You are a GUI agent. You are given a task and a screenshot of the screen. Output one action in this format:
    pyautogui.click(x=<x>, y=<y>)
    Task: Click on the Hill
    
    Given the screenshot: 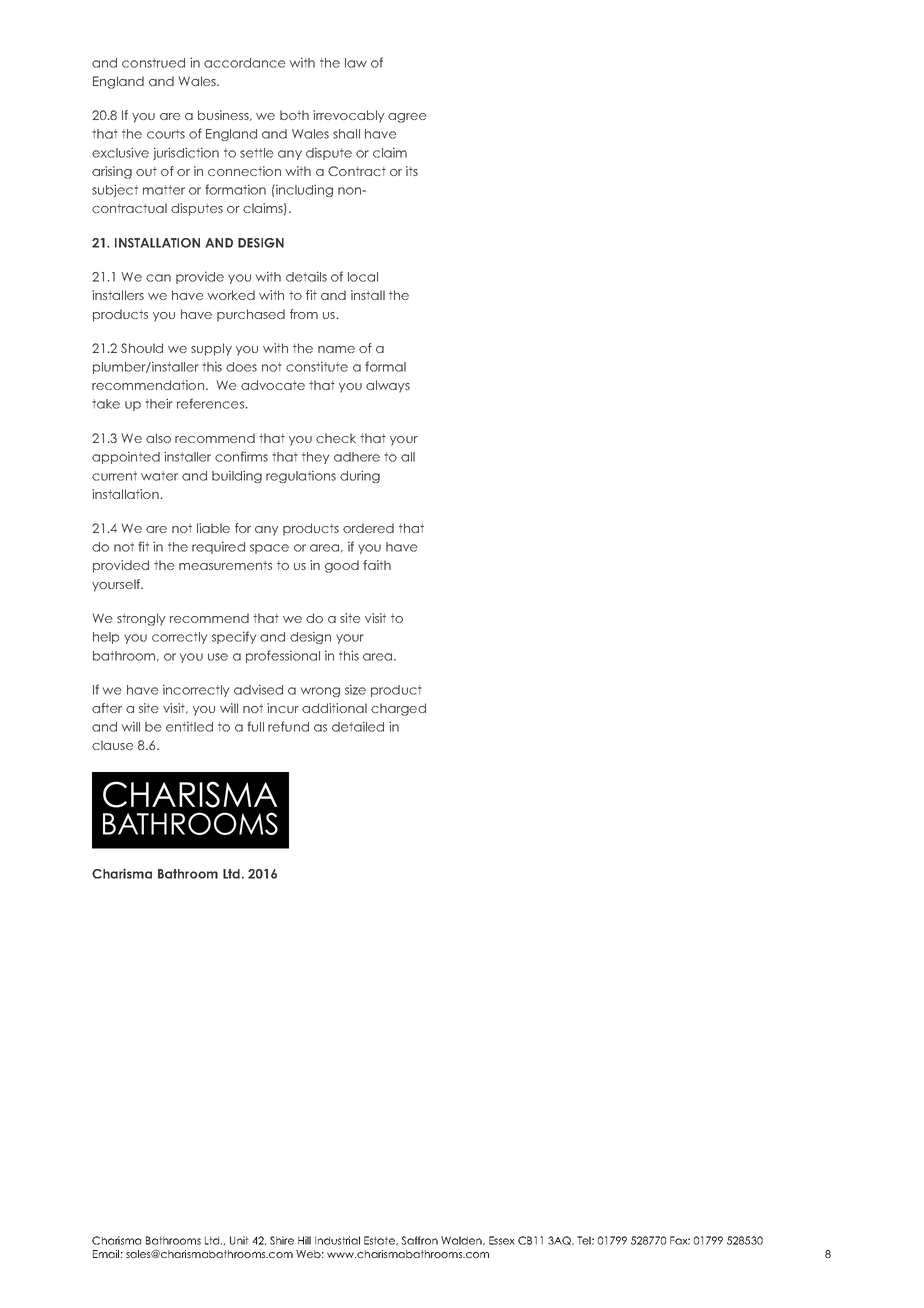 What is the action you would take?
    pyautogui.click(x=304, y=1240)
